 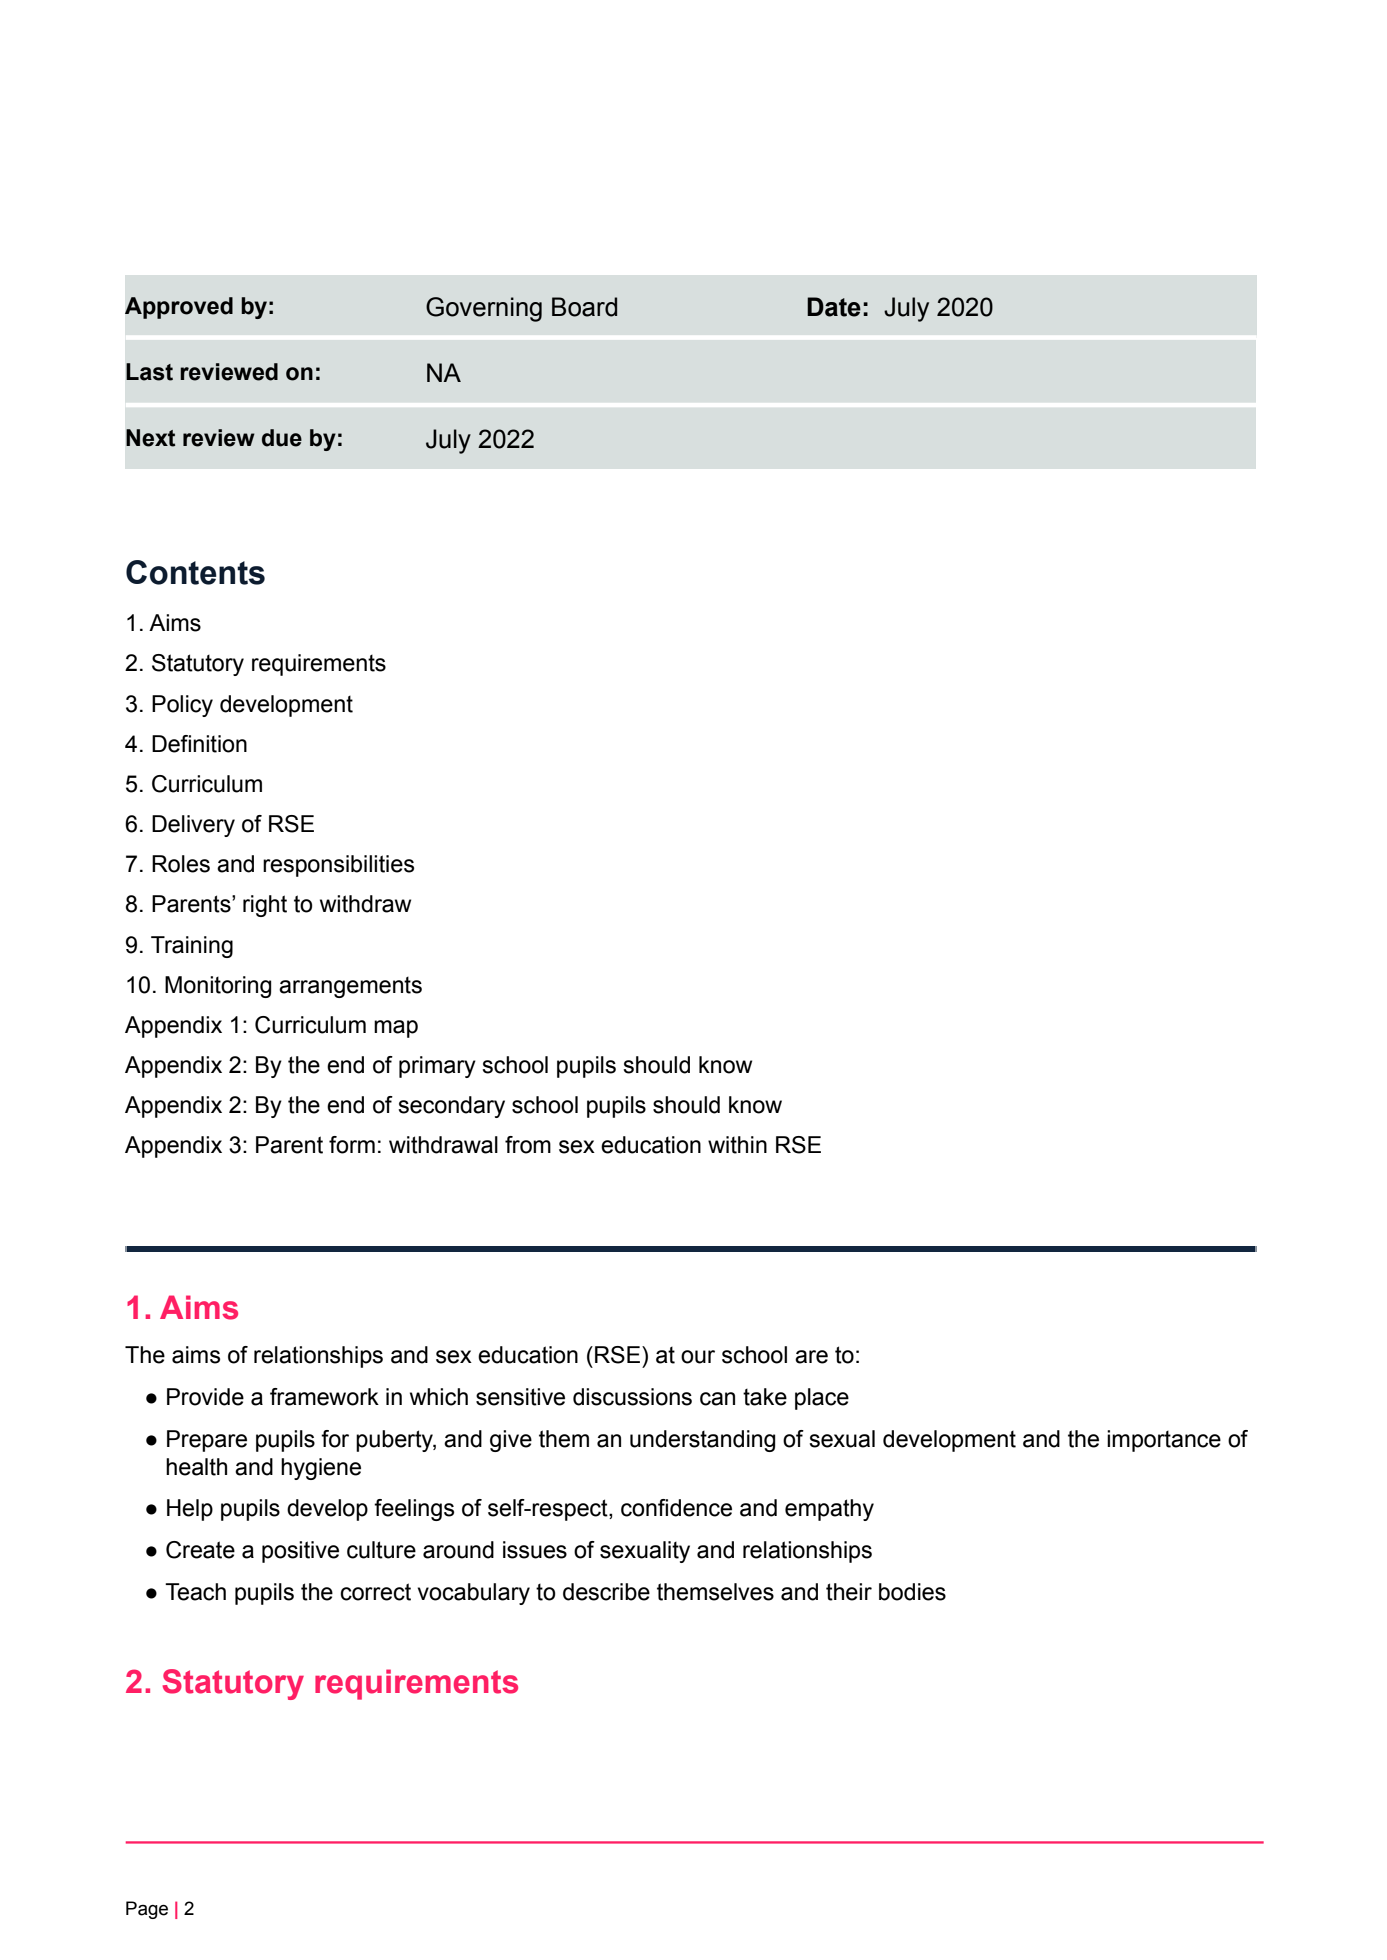 What do you see at coordinates (606, 1592) in the document?
I see `describe` at bounding box center [606, 1592].
